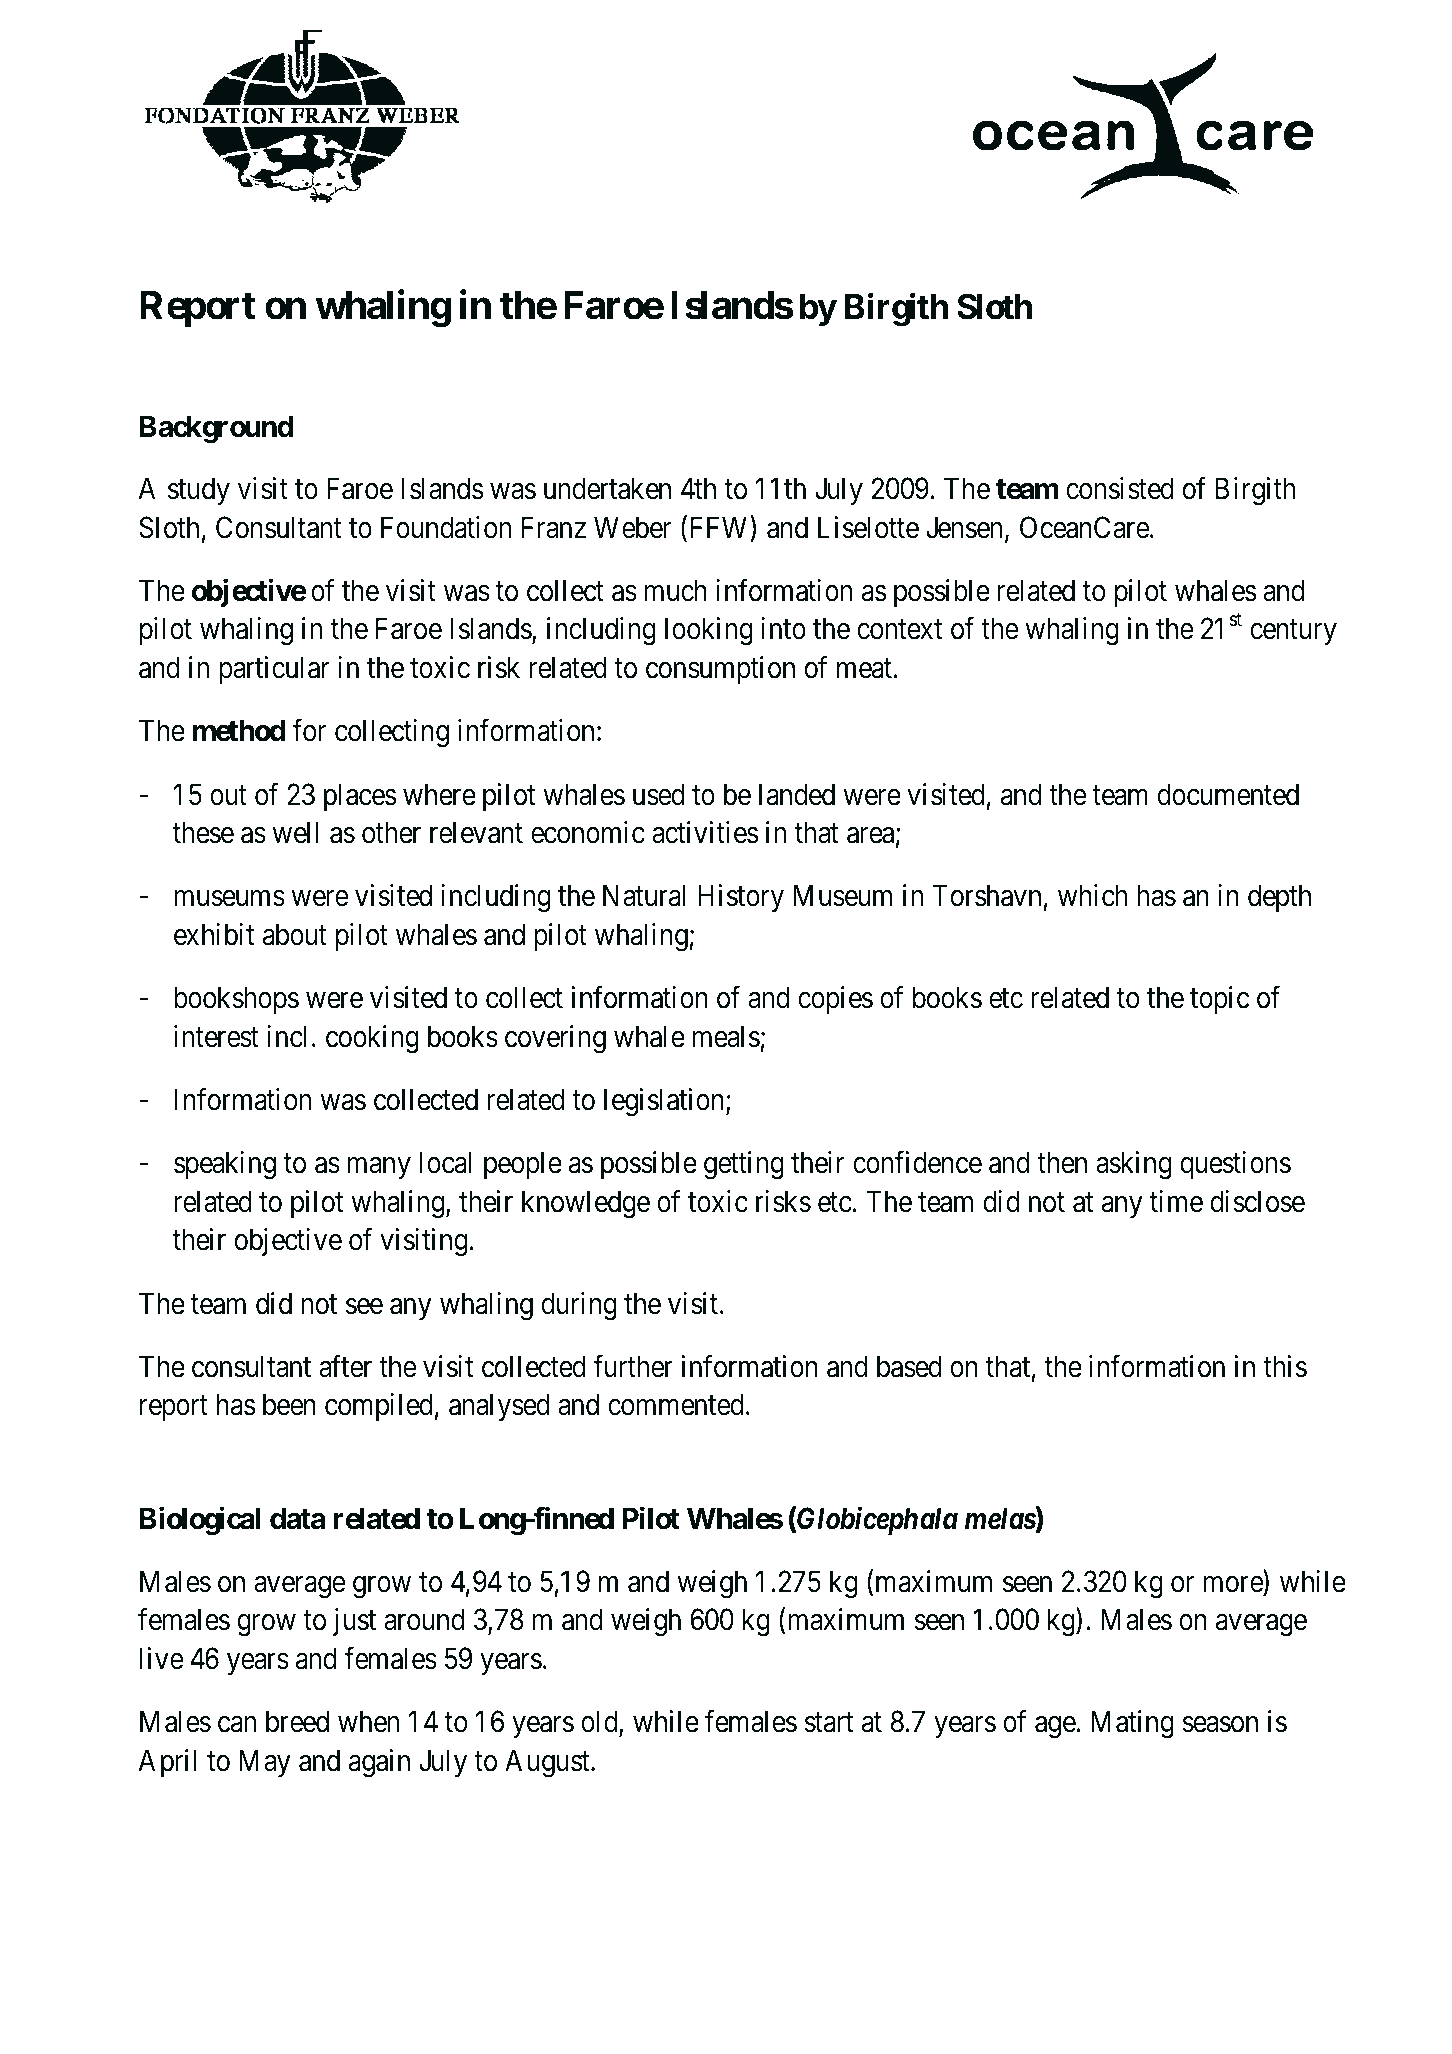 The image size is (1452, 2054). What do you see at coordinates (199, 491) in the screenshot?
I see `study` at bounding box center [199, 491].
